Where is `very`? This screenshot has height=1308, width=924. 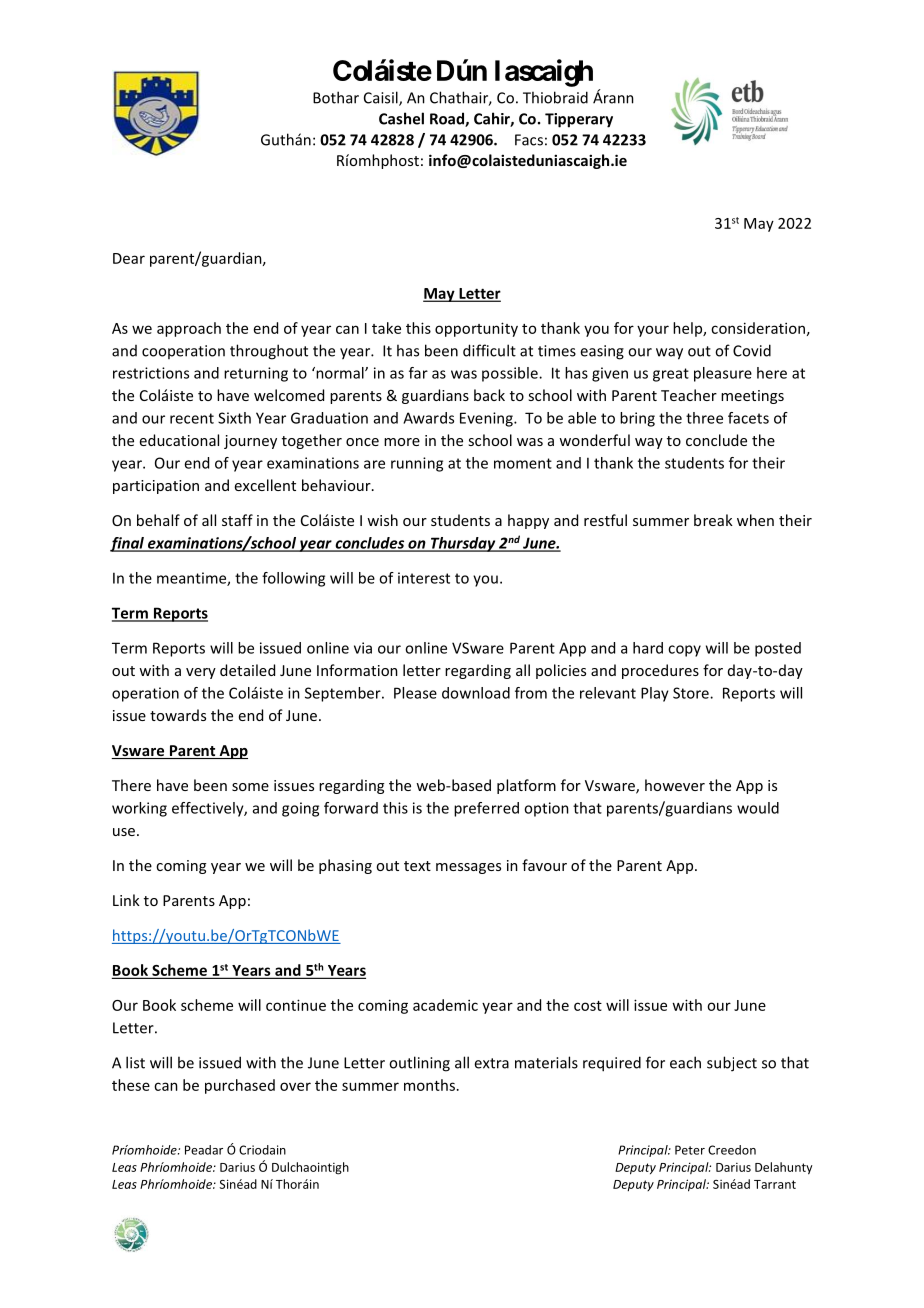 very is located at coordinates (201, 673).
